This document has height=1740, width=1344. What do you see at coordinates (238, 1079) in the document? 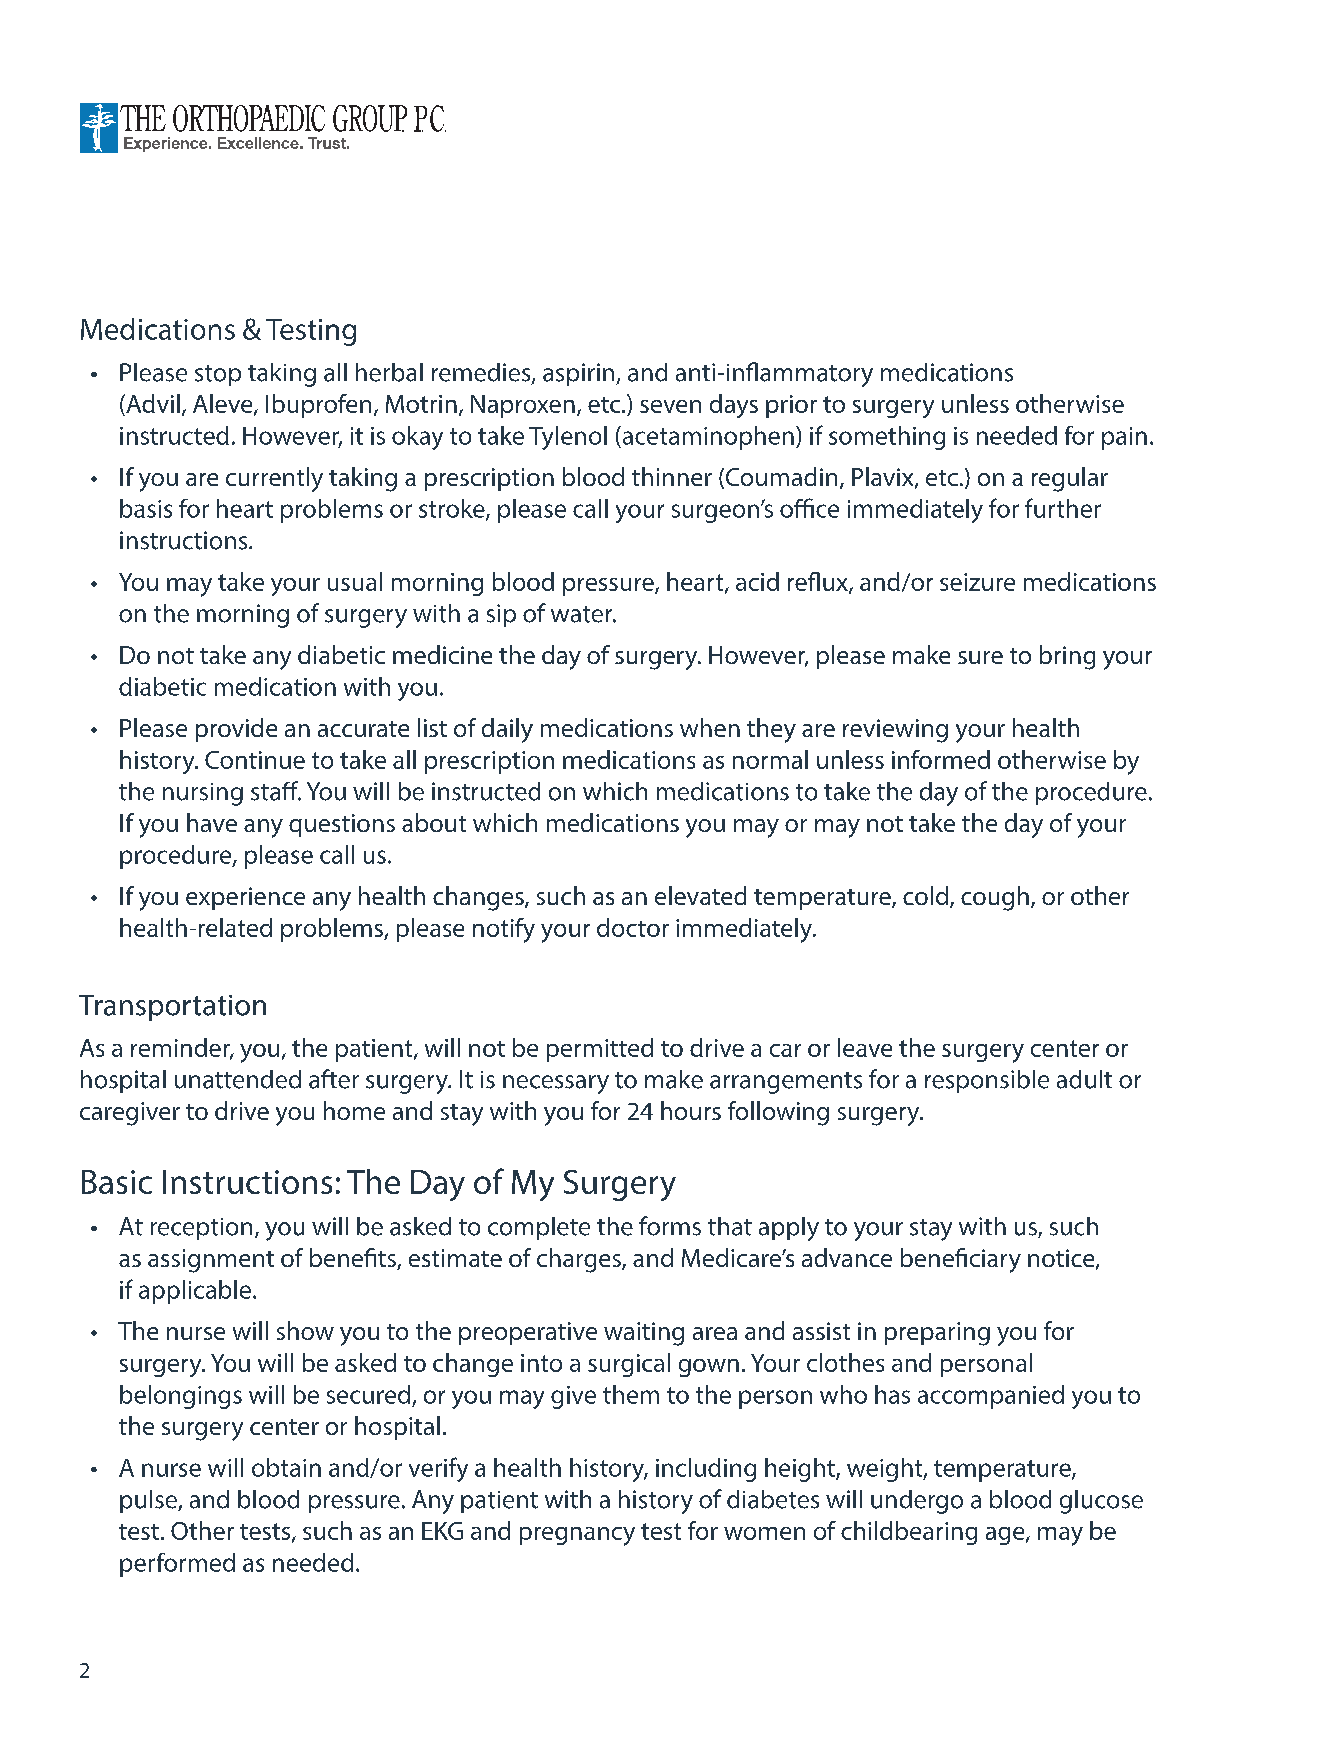
I see `unattended` at bounding box center [238, 1079].
